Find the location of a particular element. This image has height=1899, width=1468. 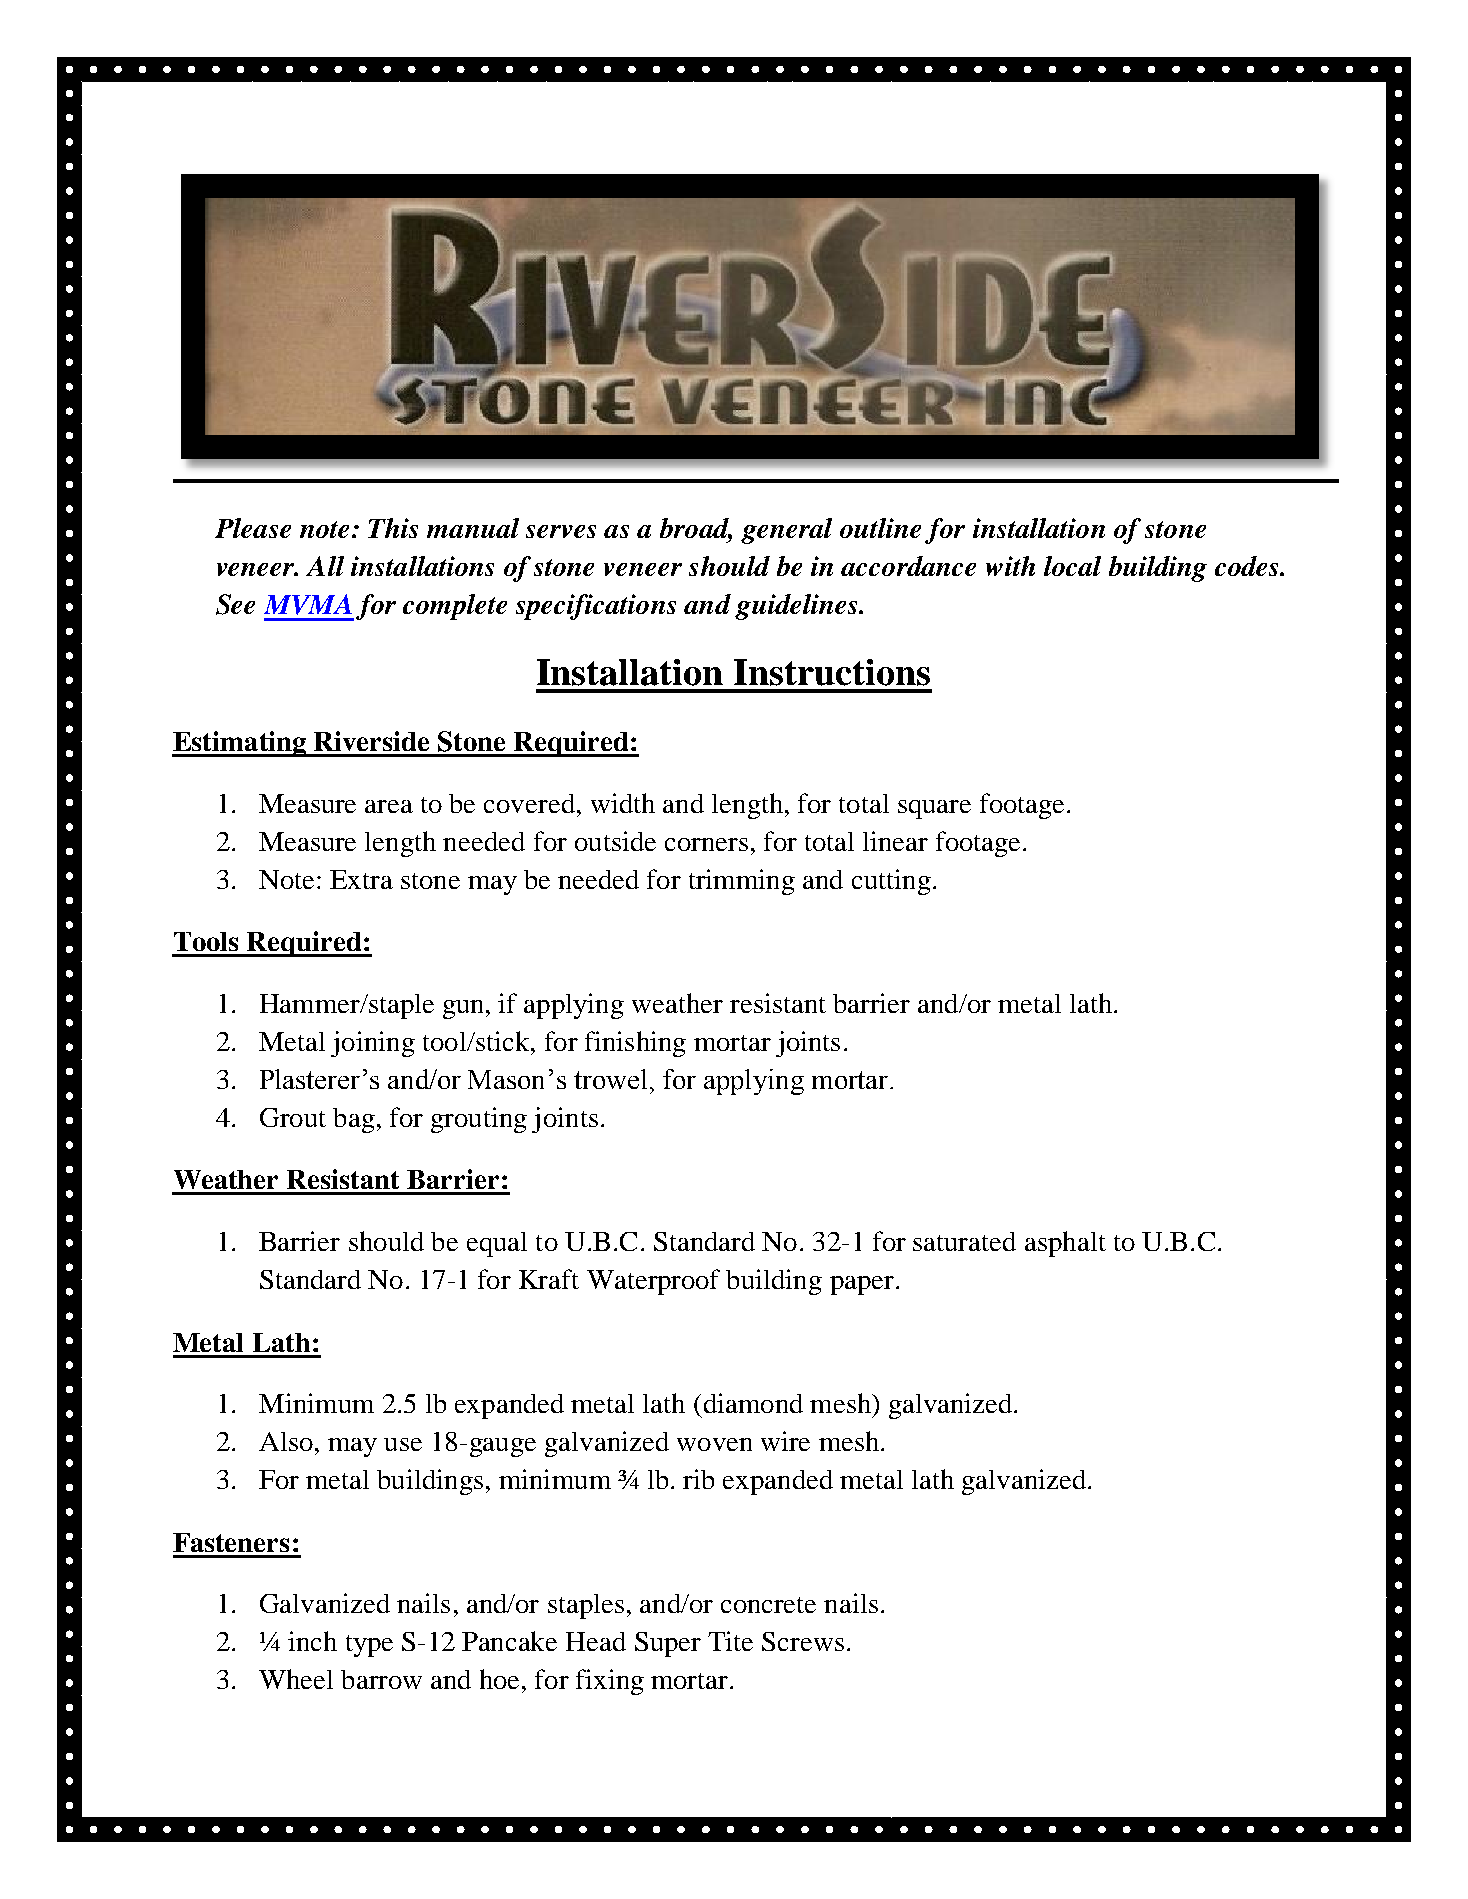

trimming is located at coordinates (742, 882).
